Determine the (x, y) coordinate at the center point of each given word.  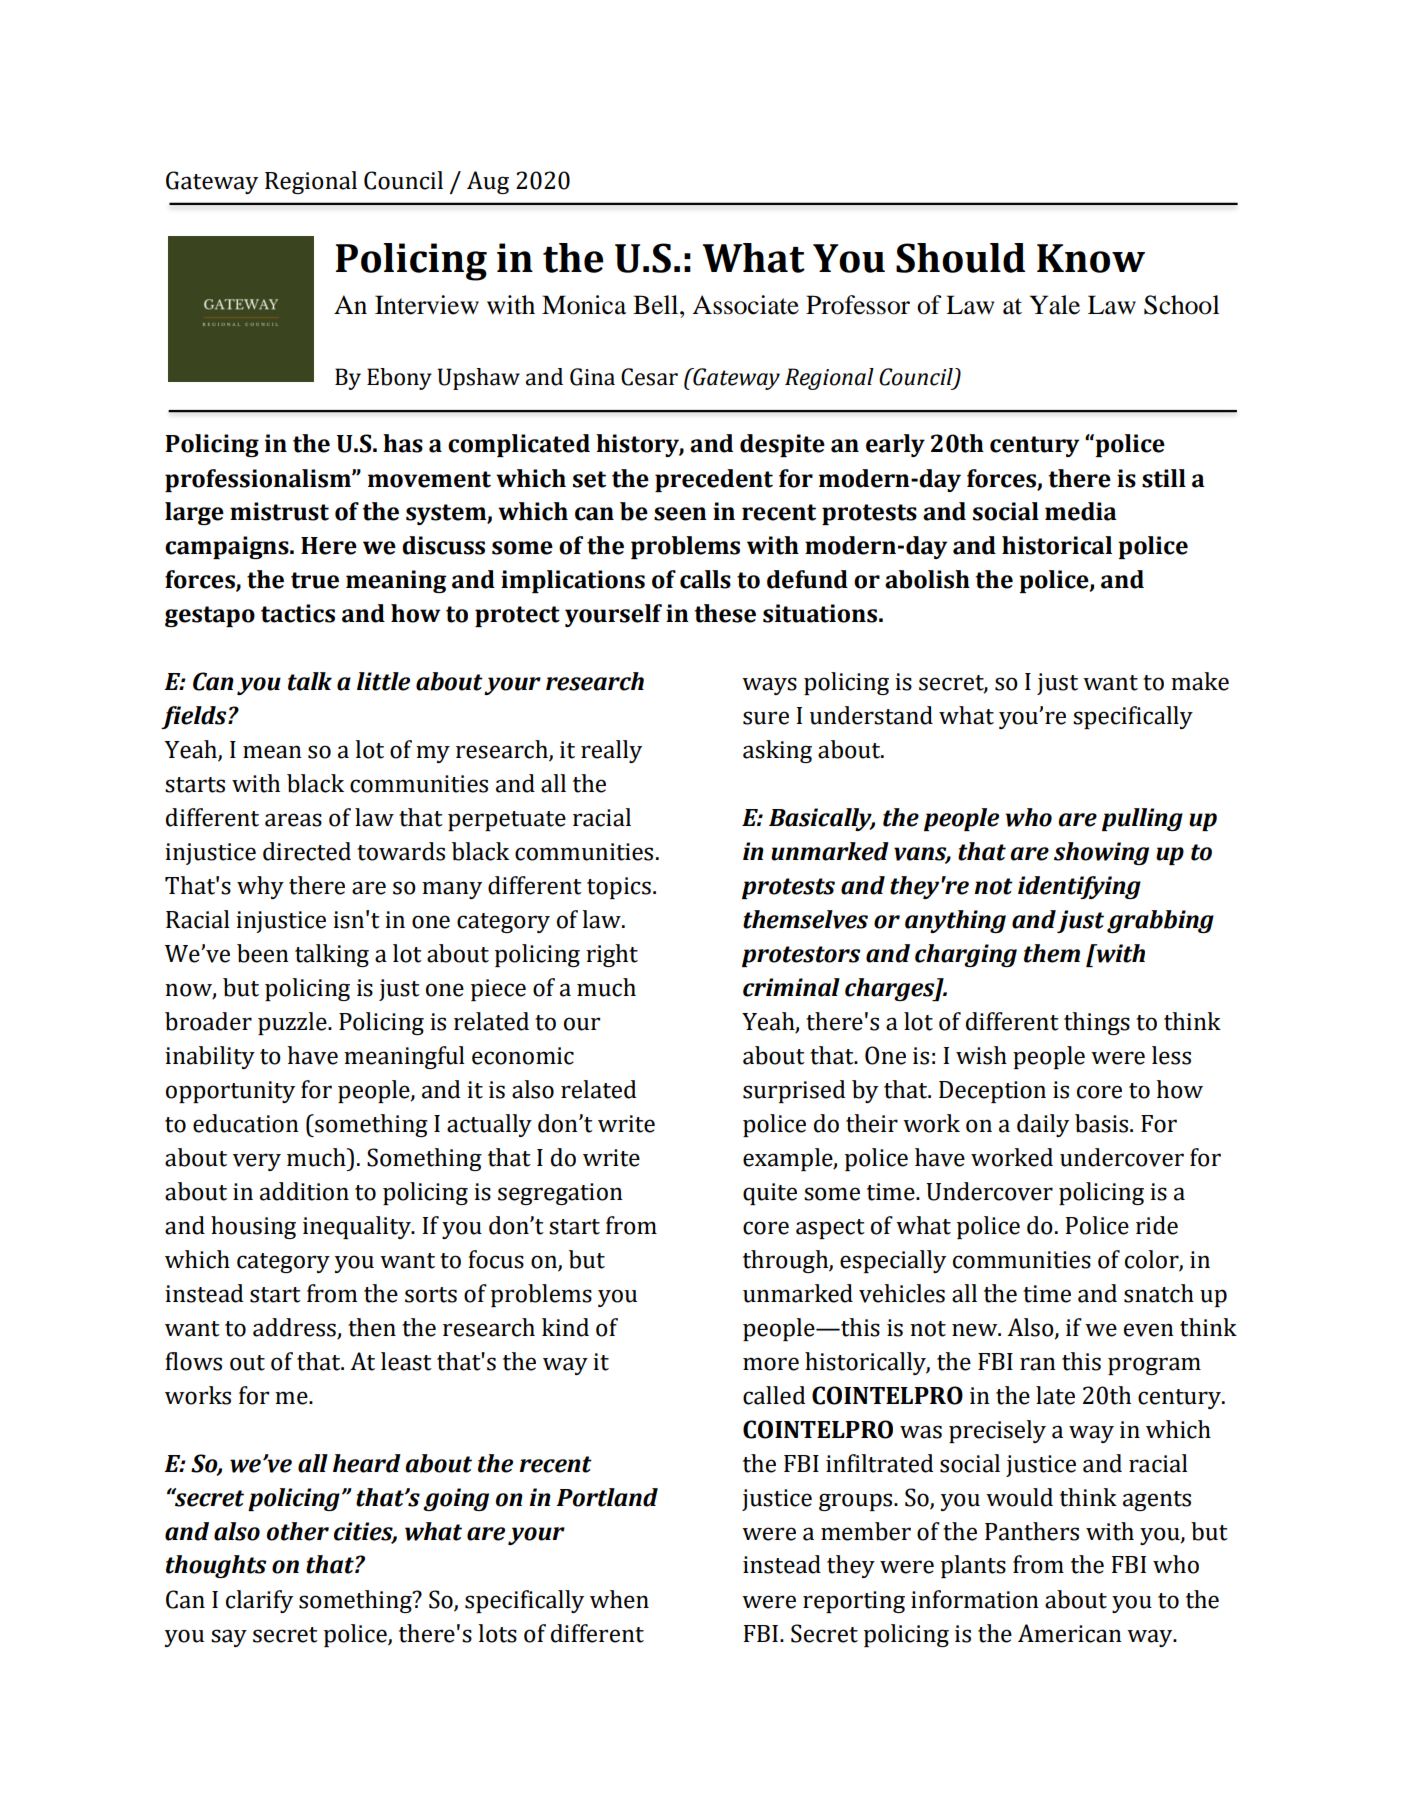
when (619, 1599)
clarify (259, 1601)
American (1070, 1633)
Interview (427, 305)
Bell (657, 305)
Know (1091, 258)
